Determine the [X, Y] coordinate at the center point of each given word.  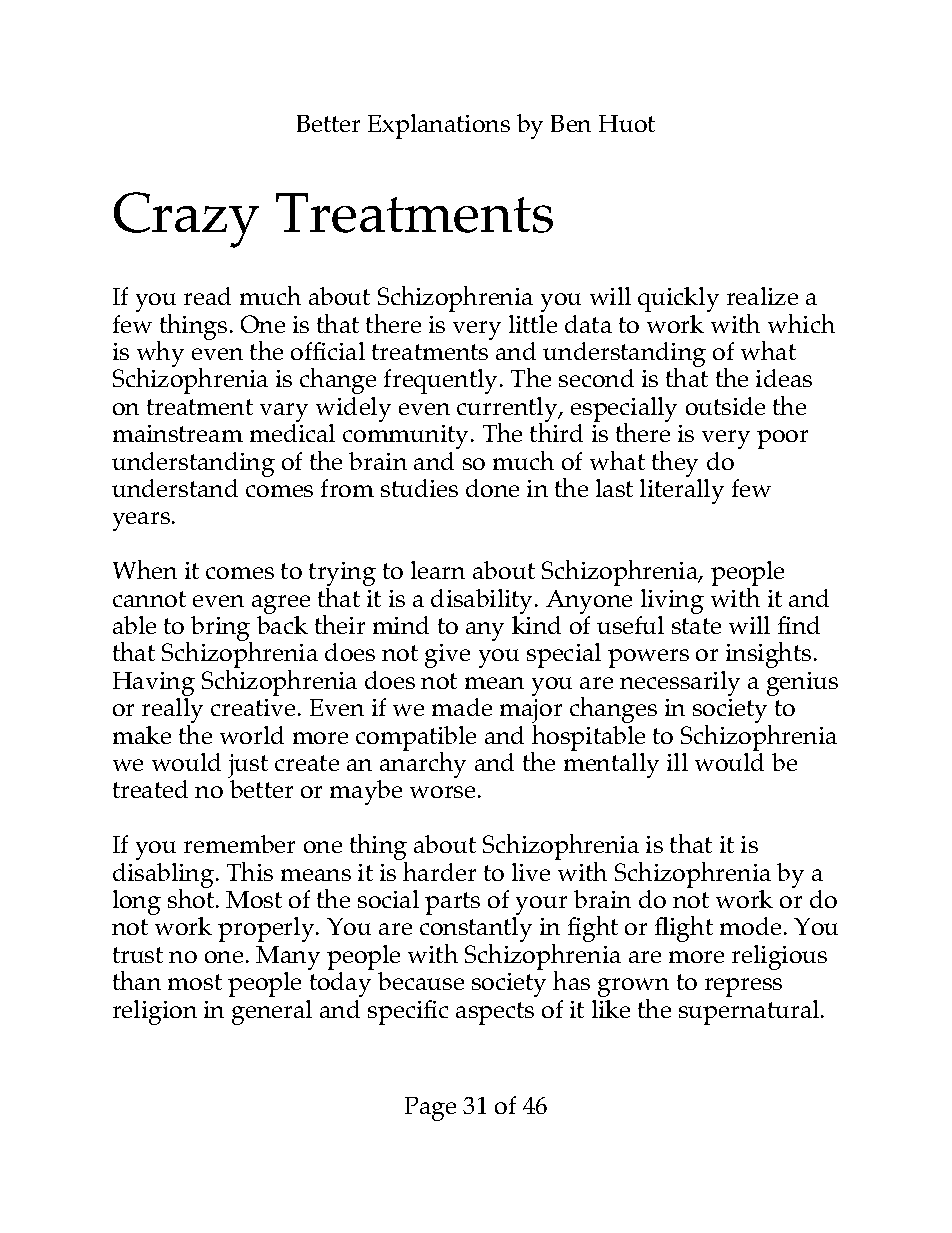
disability [483, 603]
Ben [571, 123]
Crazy [186, 220]
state [696, 626]
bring [221, 630]
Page [430, 1109]
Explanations [439, 126]
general [272, 1012]
